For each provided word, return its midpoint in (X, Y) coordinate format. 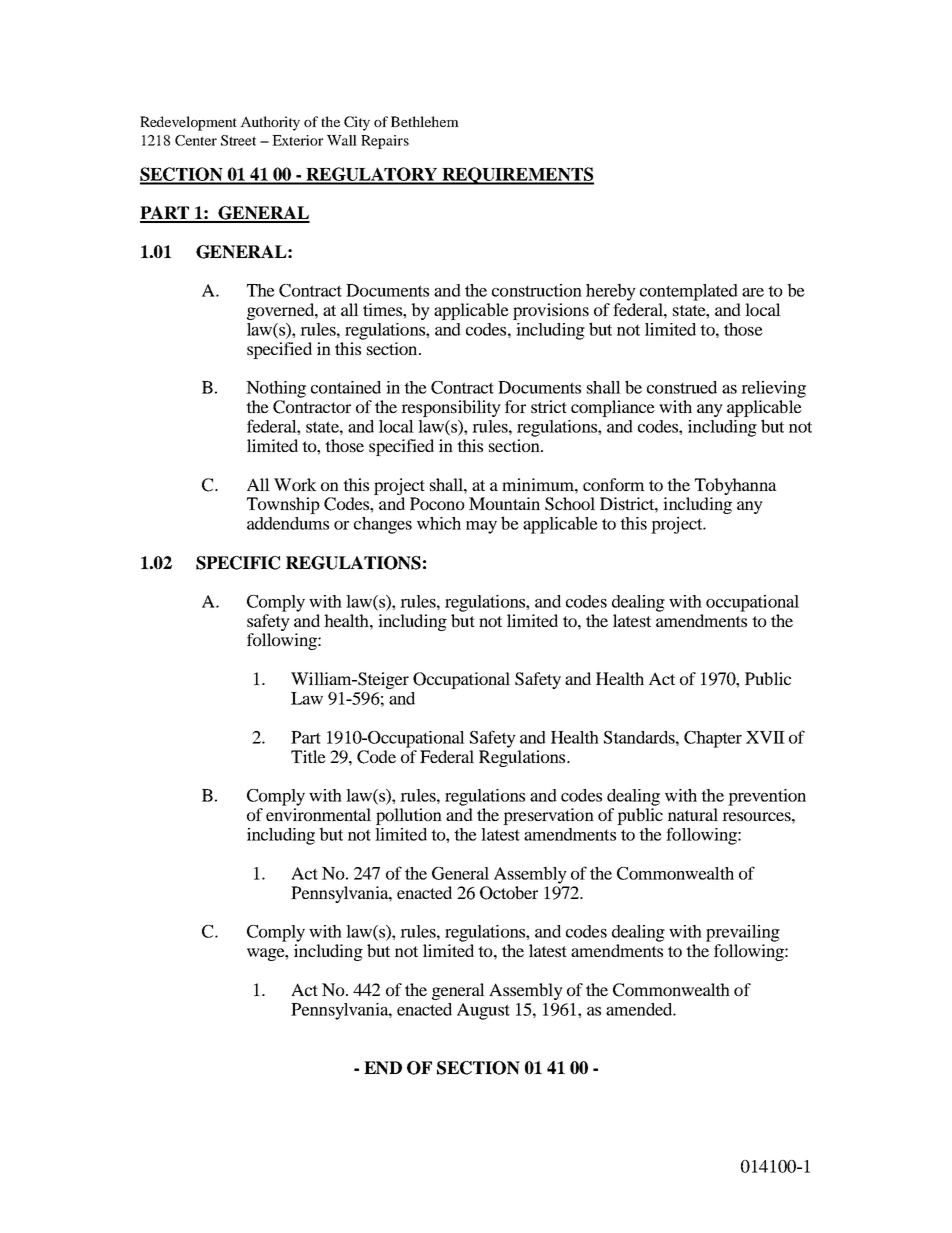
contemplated (689, 292)
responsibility (451, 408)
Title (308, 756)
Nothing (276, 389)
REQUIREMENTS (517, 176)
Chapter (713, 739)
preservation (548, 816)
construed (682, 387)
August (483, 1011)
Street (238, 140)
